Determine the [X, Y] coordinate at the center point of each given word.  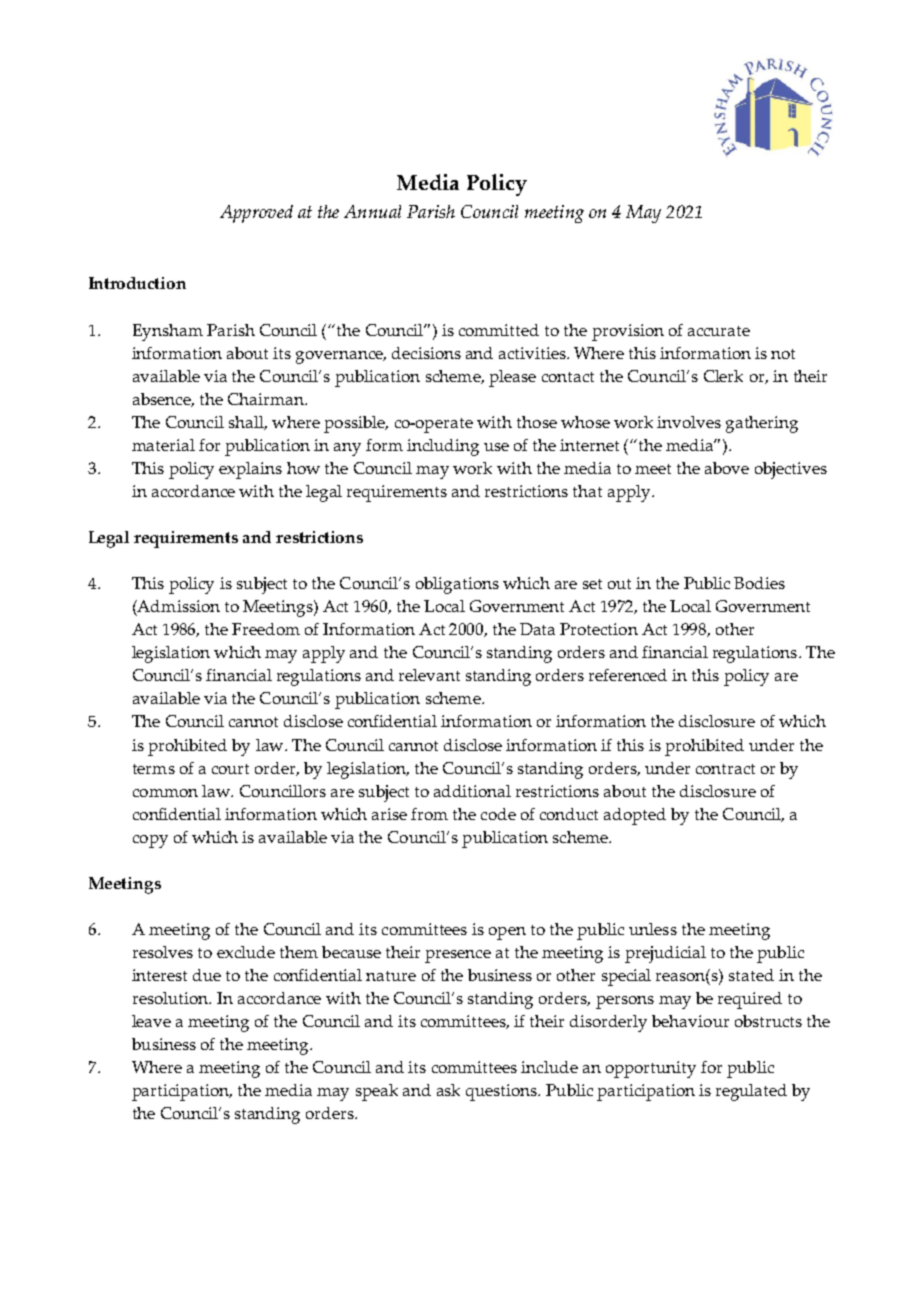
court [230, 769]
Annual [372, 211]
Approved [256, 214]
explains [250, 470]
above [727, 468]
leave [151, 1021]
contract [725, 769]
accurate [719, 331]
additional [472, 791]
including [443, 447]
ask [448, 1090]
